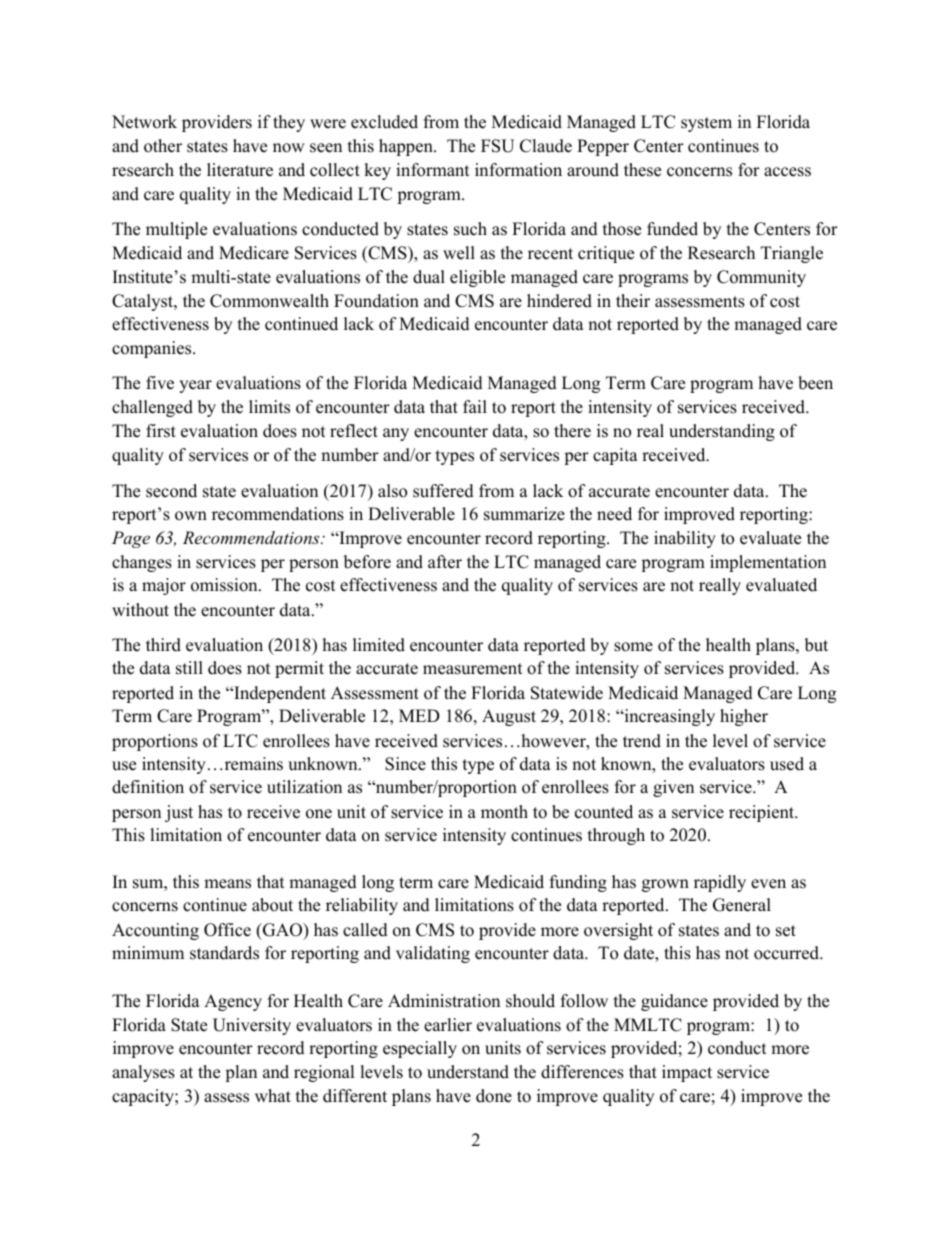  What do you see at coordinates (240, 170) in the document?
I see `literature` at bounding box center [240, 170].
